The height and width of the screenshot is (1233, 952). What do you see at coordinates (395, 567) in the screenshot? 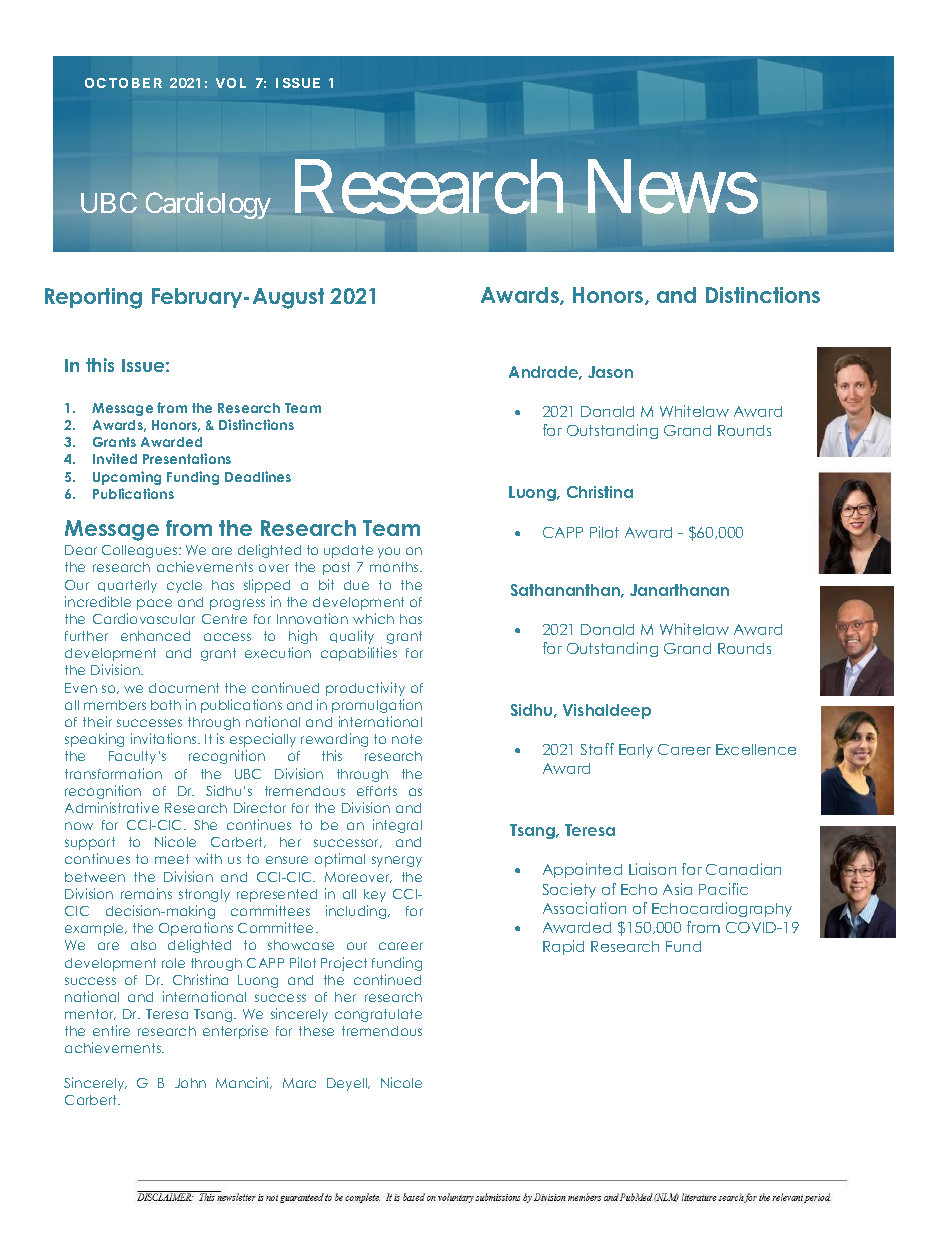
I see `months` at bounding box center [395, 567].
